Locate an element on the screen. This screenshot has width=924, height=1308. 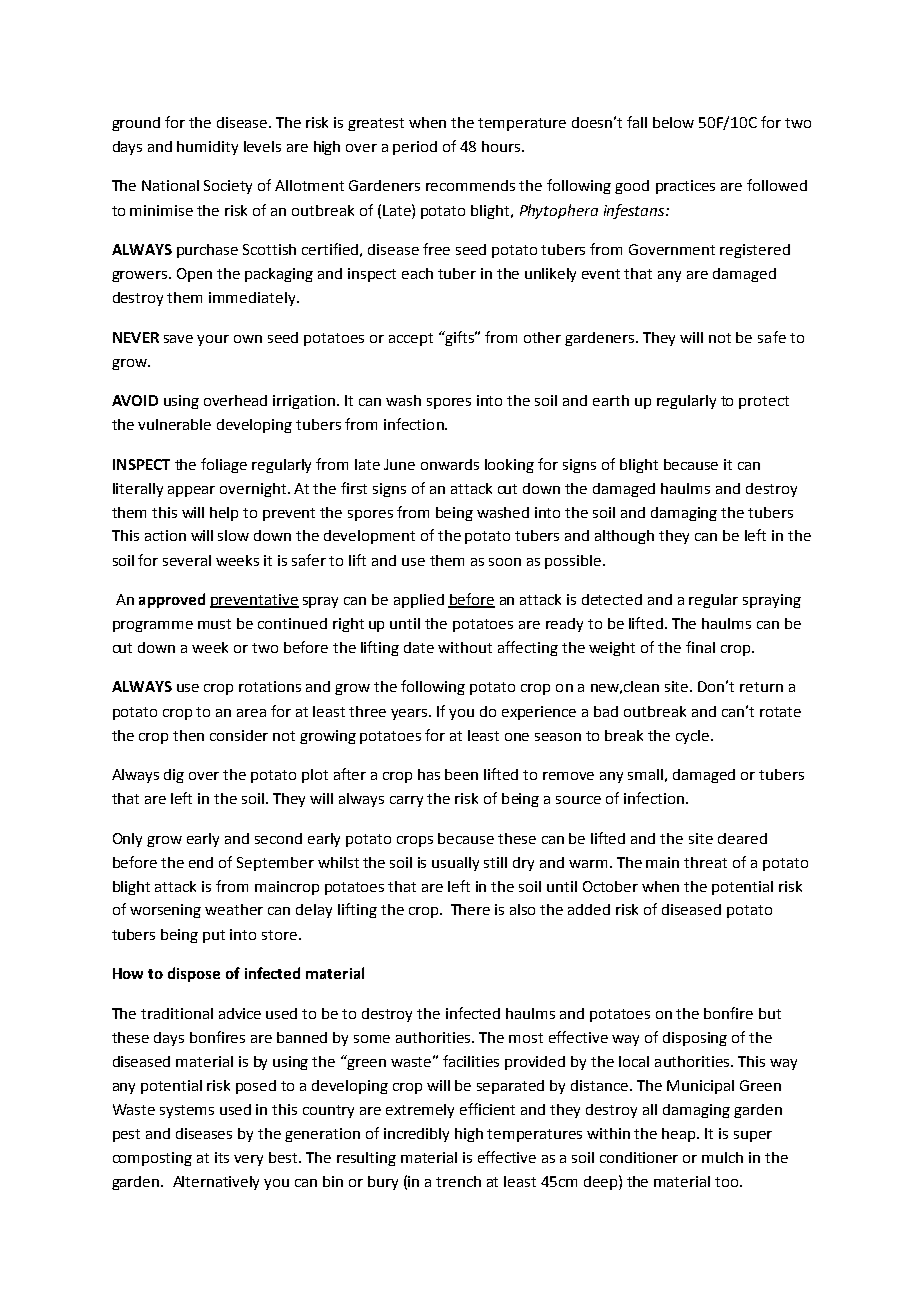
humidity is located at coordinates (207, 148).
